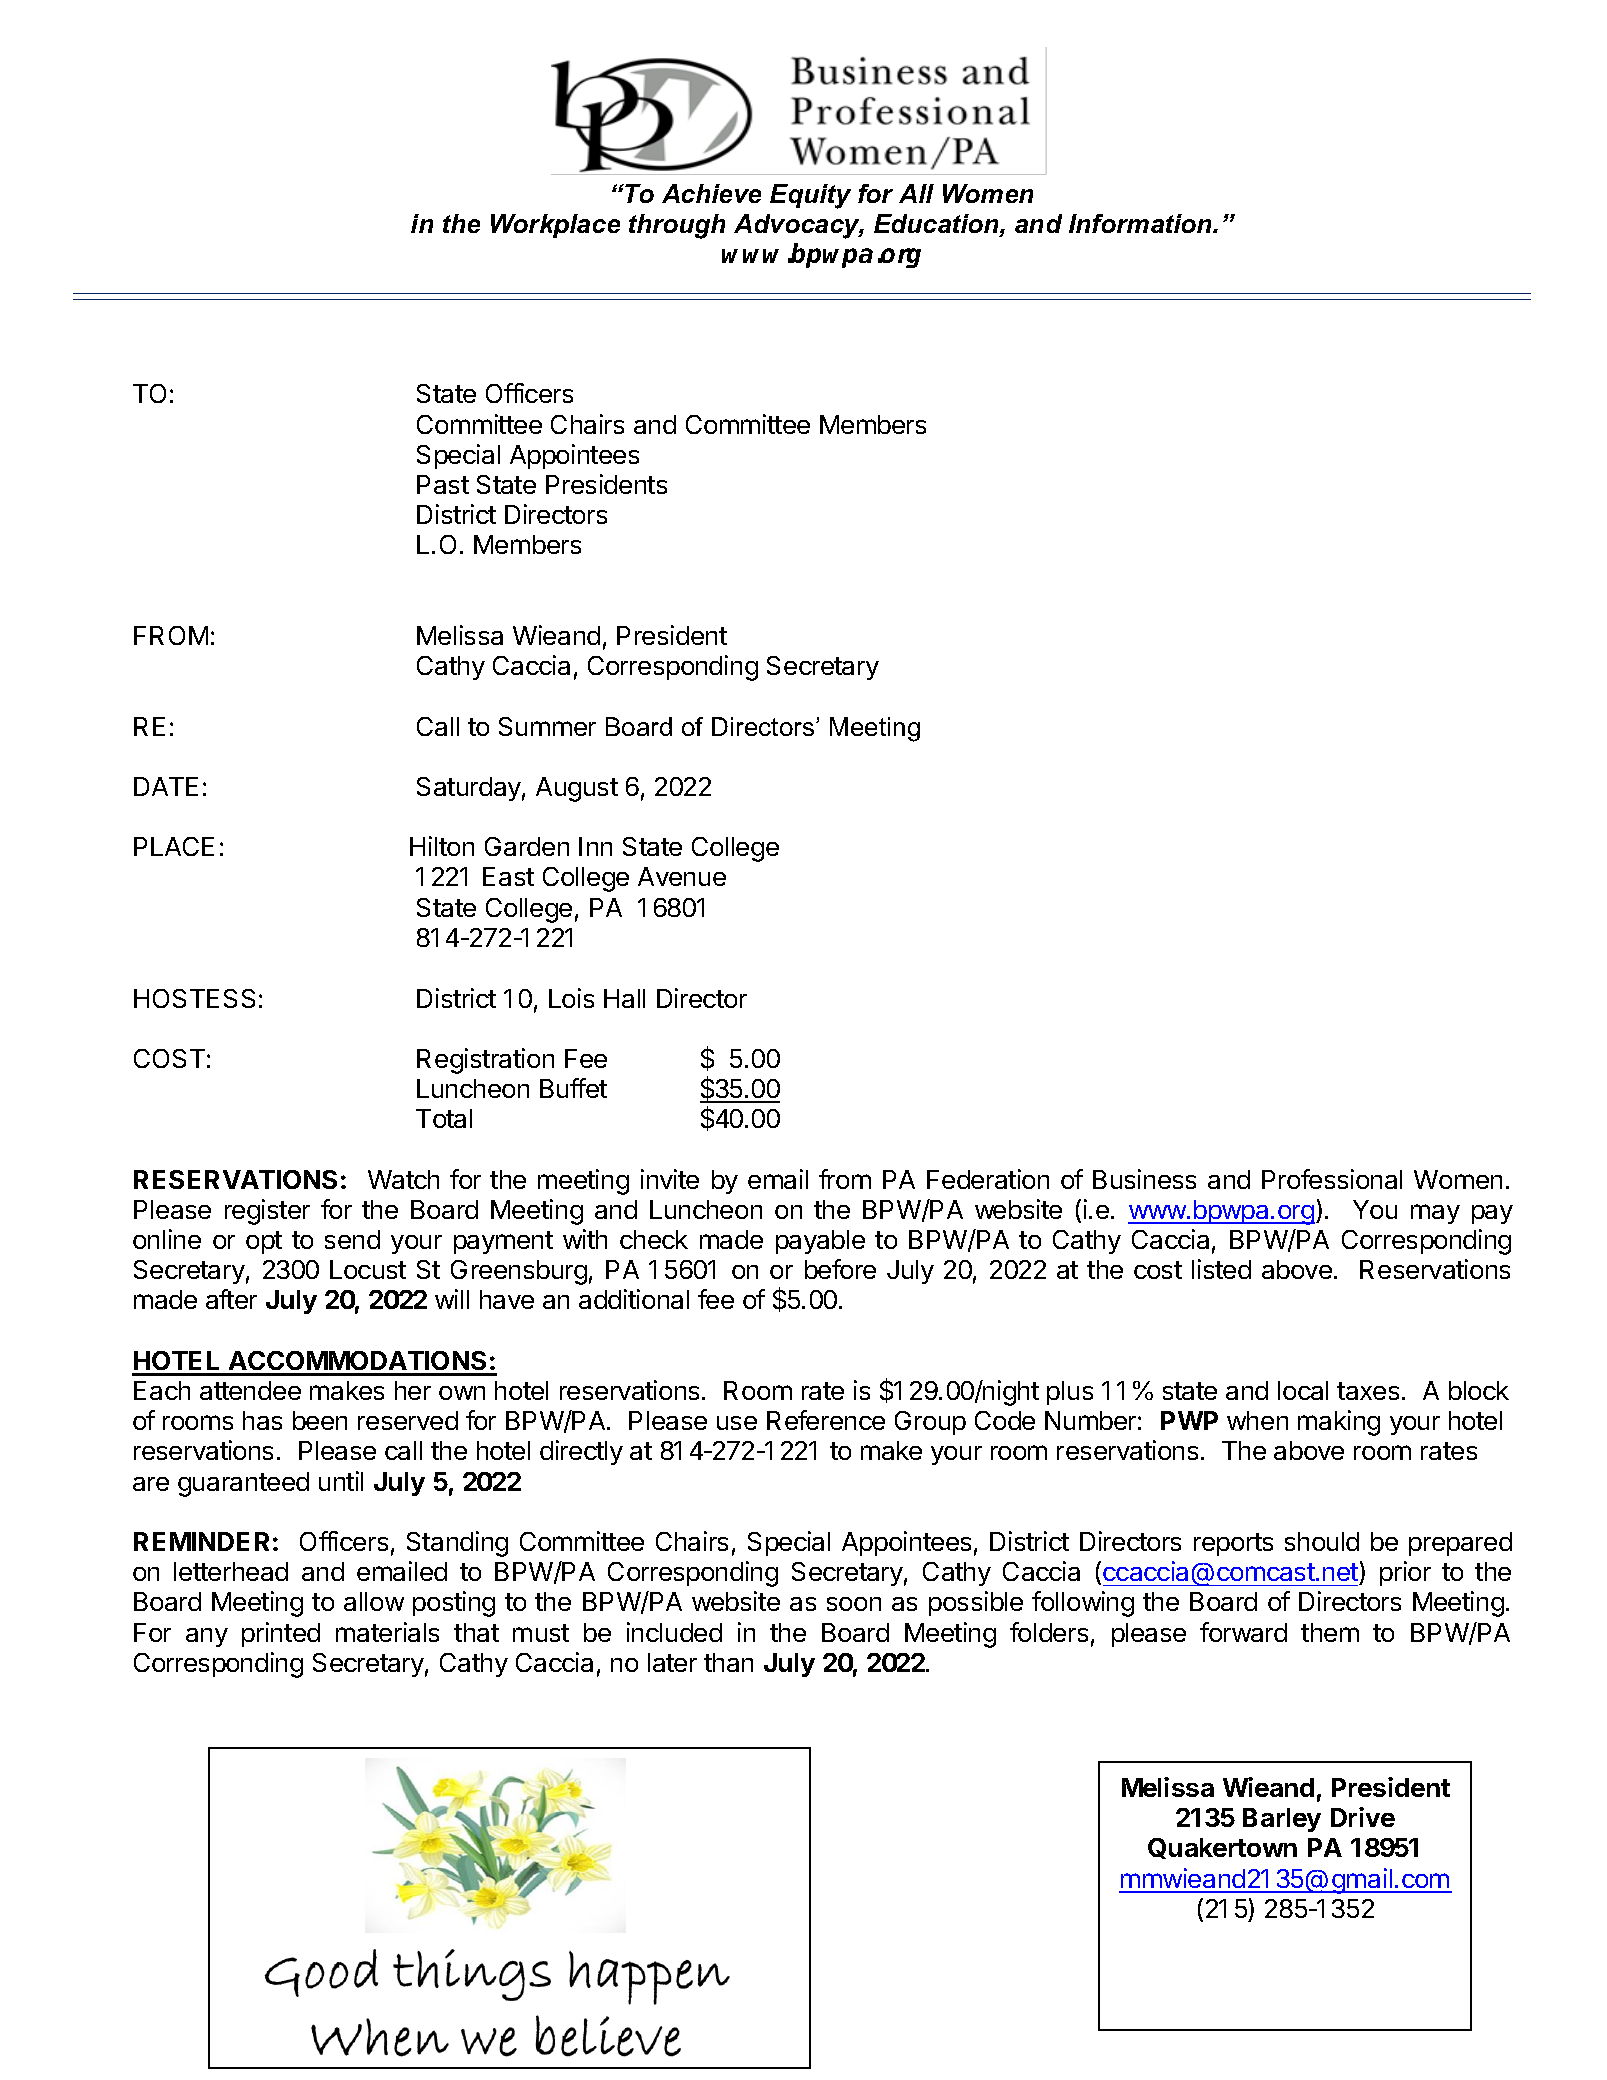 The height and width of the screenshot is (2080, 1607). I want to click on DATE, so click(166, 786).
